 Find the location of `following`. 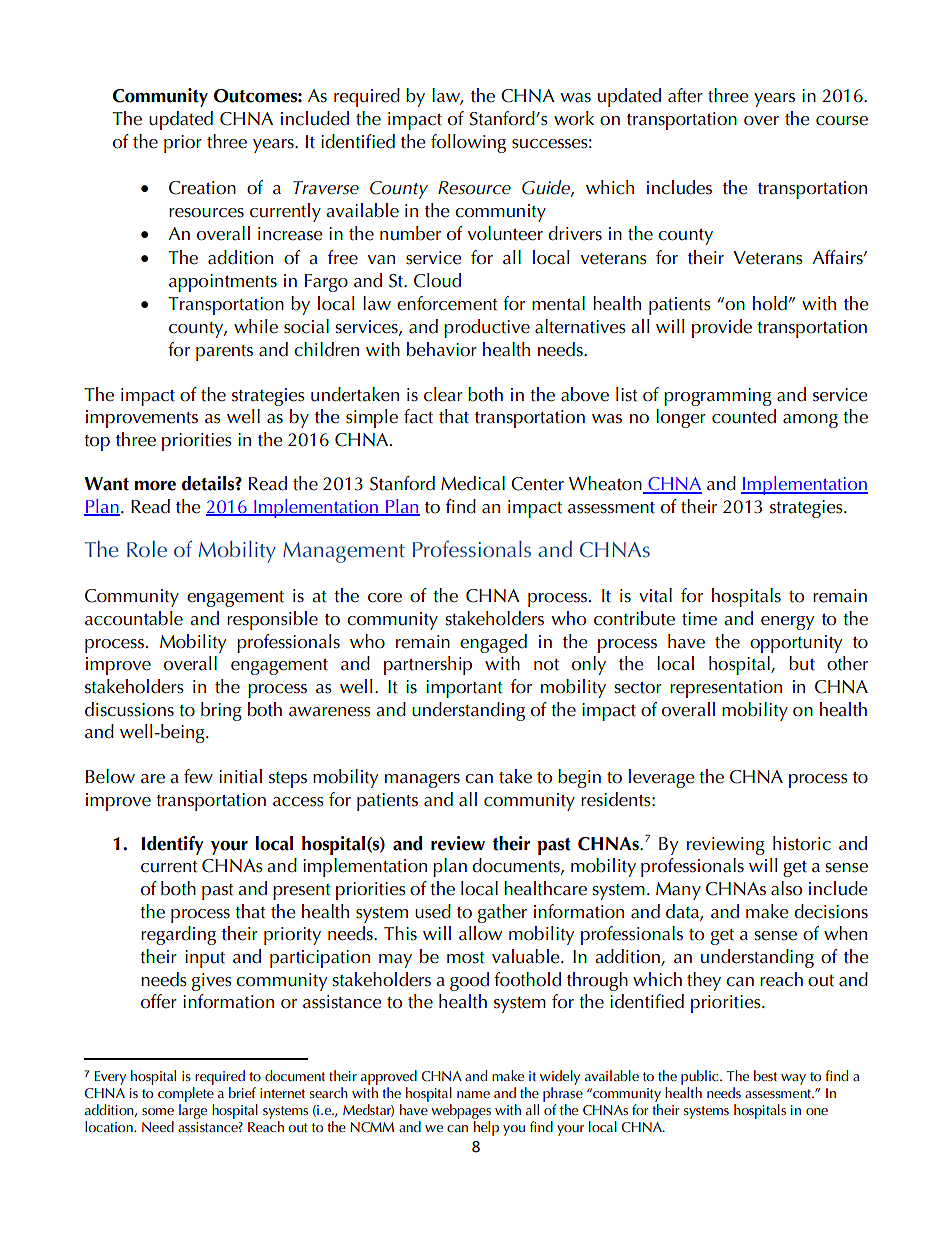

following is located at coordinates (468, 143).
